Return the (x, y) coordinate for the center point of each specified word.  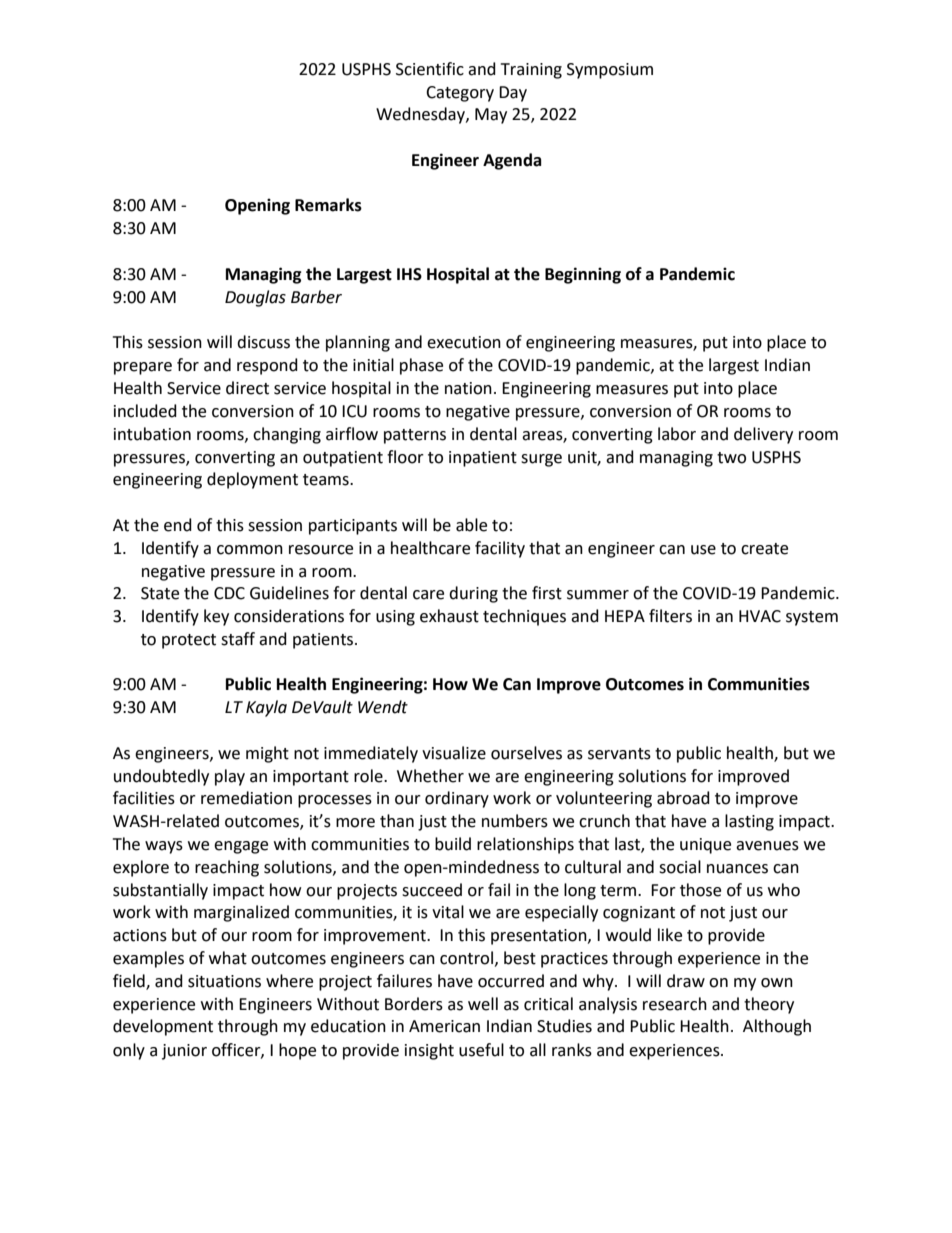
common (250, 550)
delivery (763, 435)
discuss (263, 342)
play (230, 777)
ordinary (457, 799)
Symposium (610, 71)
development (163, 1027)
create (764, 549)
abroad (683, 798)
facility (500, 549)
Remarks (328, 205)
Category (460, 94)
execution (464, 342)
